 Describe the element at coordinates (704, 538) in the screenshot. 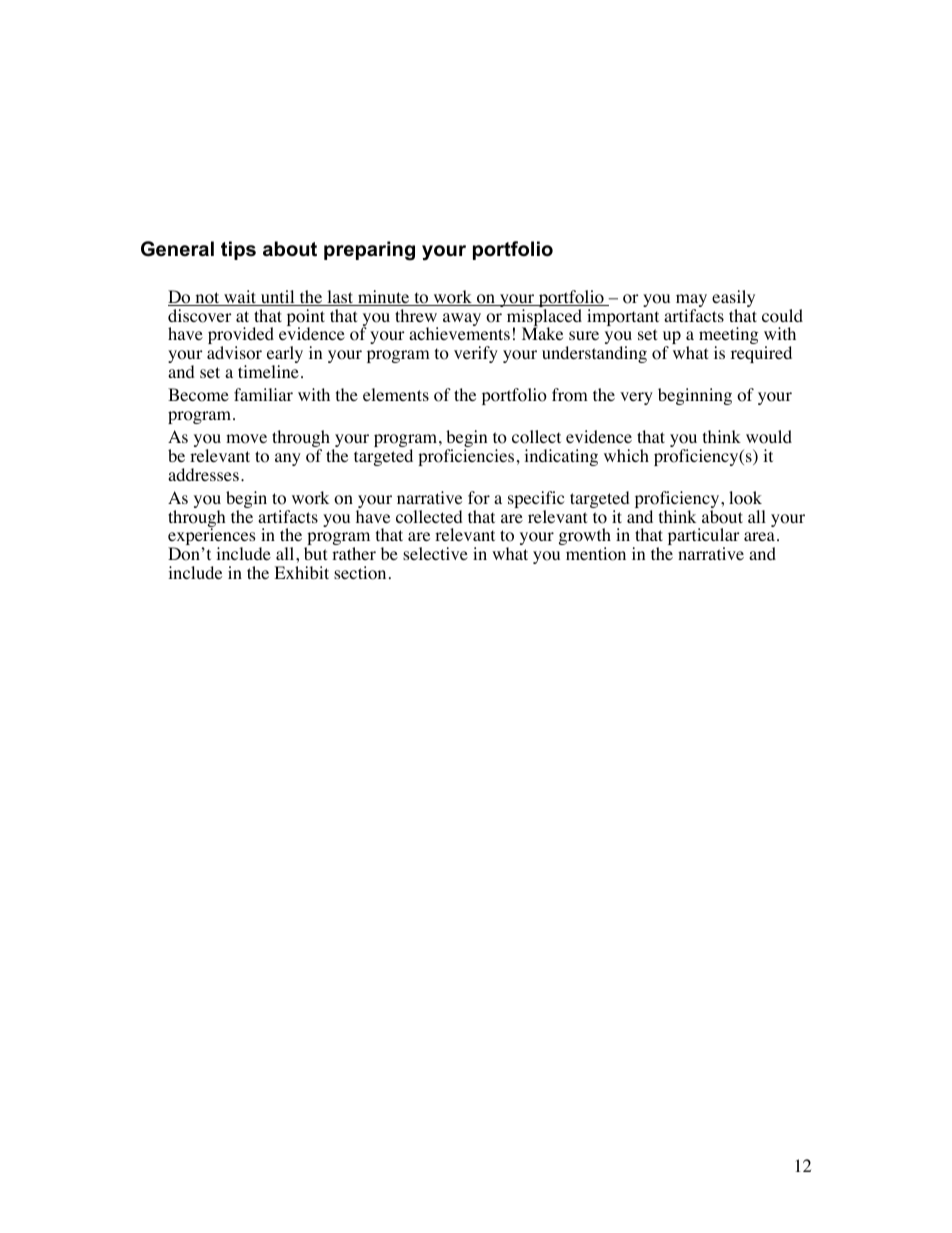

I see `particular` at that location.
